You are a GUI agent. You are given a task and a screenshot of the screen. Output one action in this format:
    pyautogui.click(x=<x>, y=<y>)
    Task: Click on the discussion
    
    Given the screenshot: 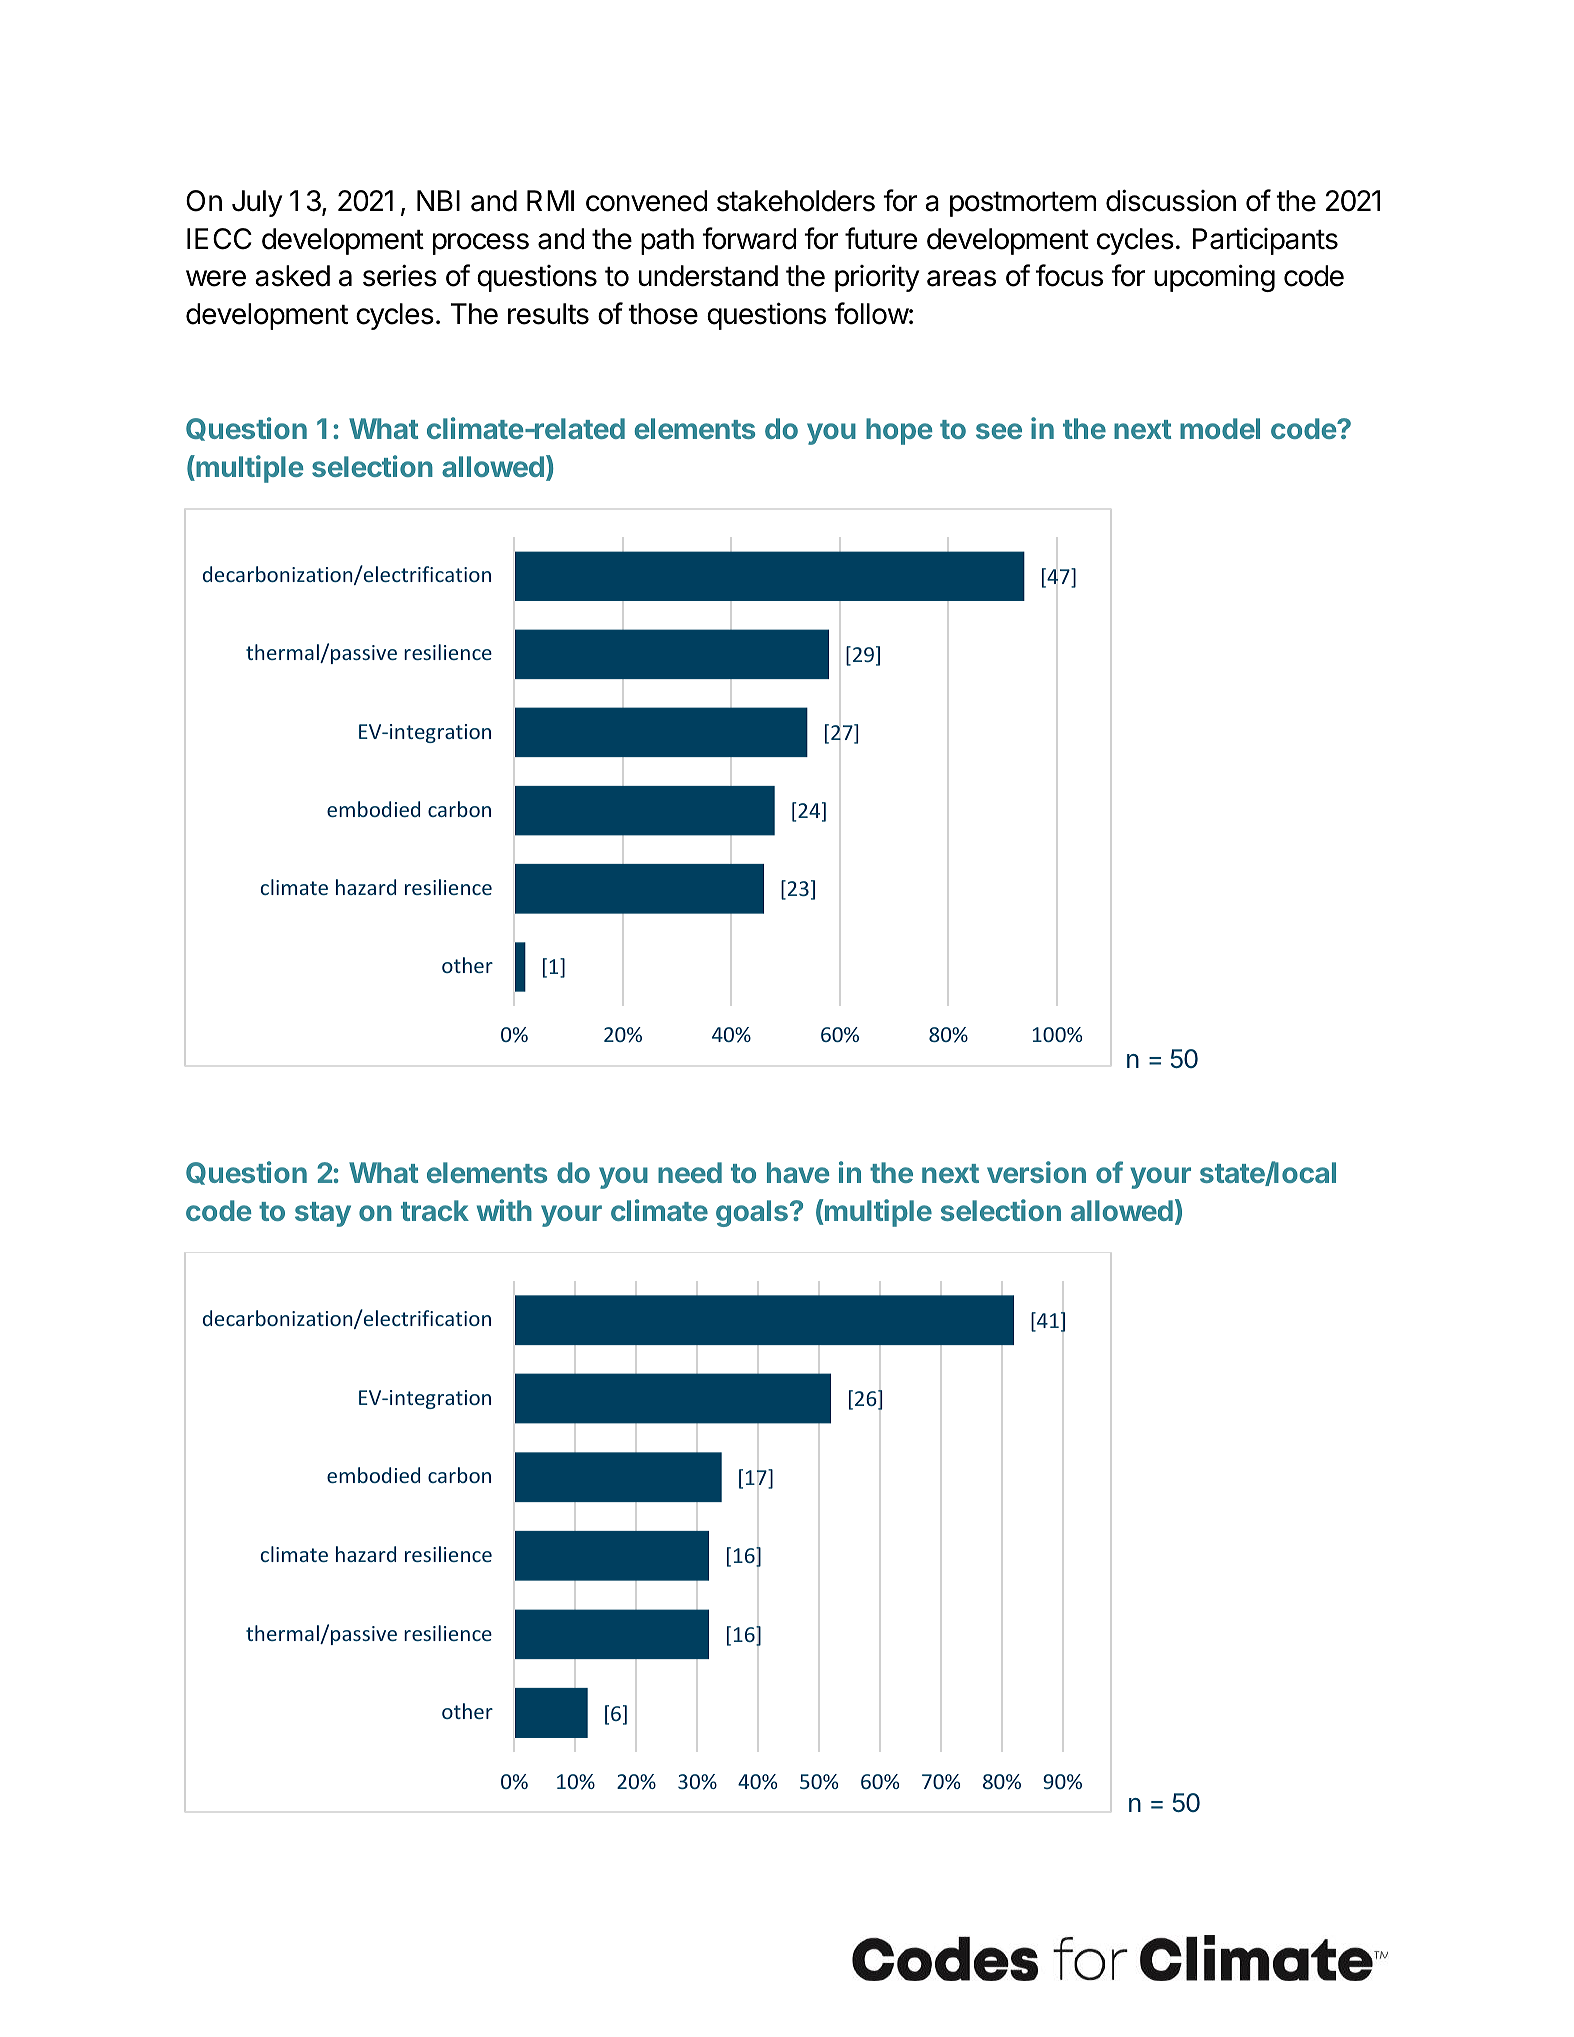 What is the action you would take?
    pyautogui.click(x=1171, y=200)
